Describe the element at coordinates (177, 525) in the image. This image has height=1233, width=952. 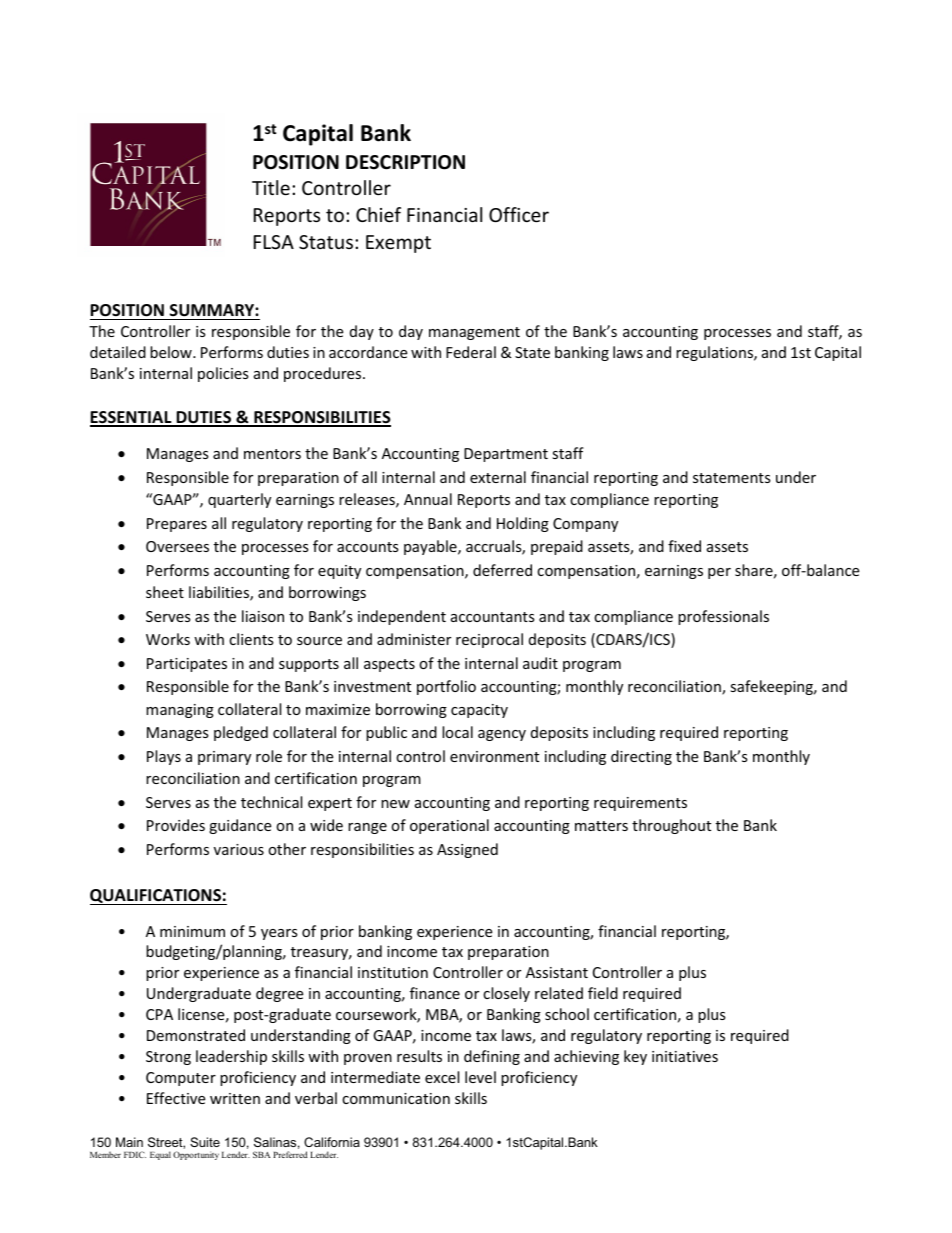
I see `Prepares` at that location.
